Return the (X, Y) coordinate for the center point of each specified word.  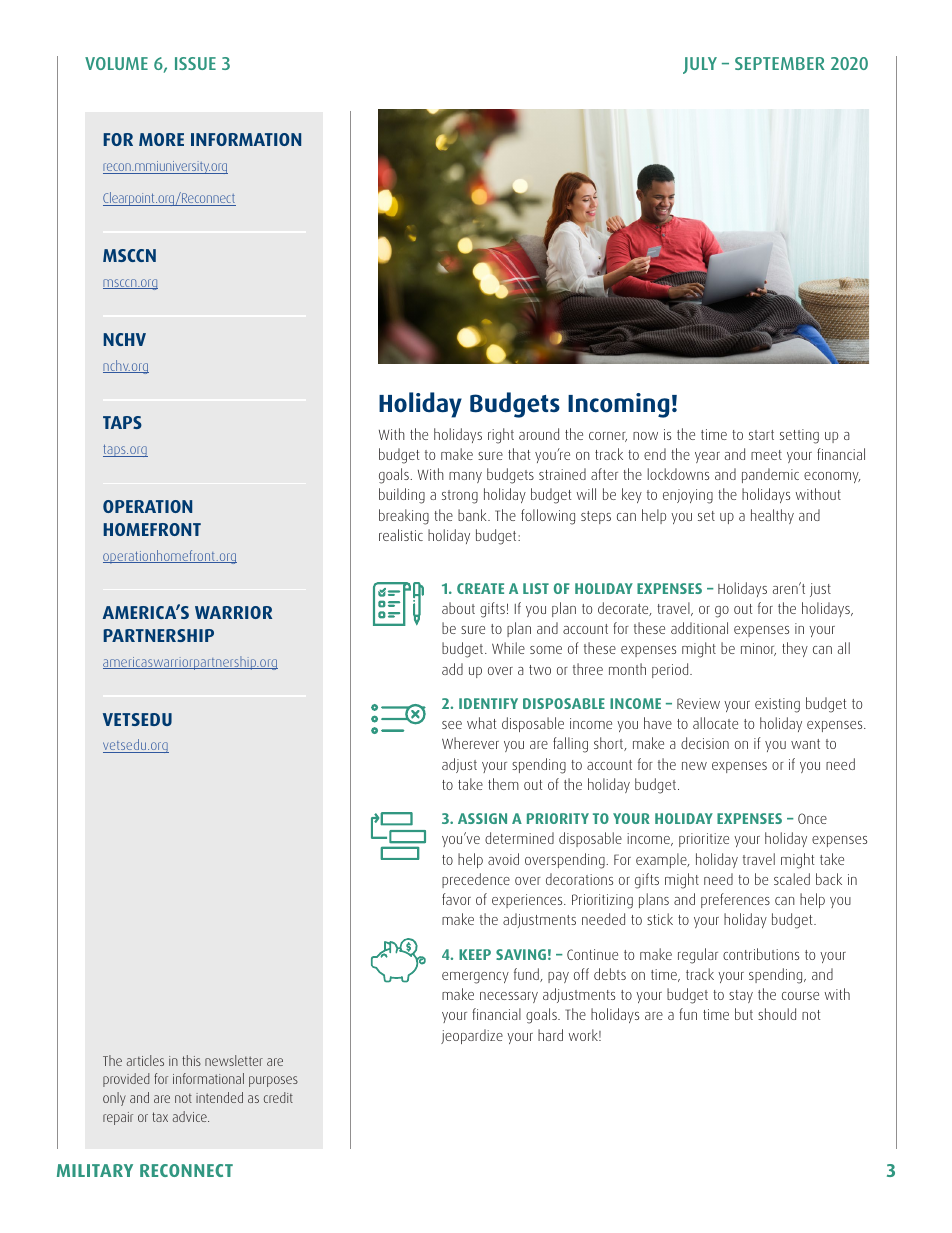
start (761, 435)
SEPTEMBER (780, 63)
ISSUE (195, 63)
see (452, 725)
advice (191, 1116)
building (402, 496)
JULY (700, 65)
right (501, 436)
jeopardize (472, 1036)
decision (705, 743)
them (503, 784)
